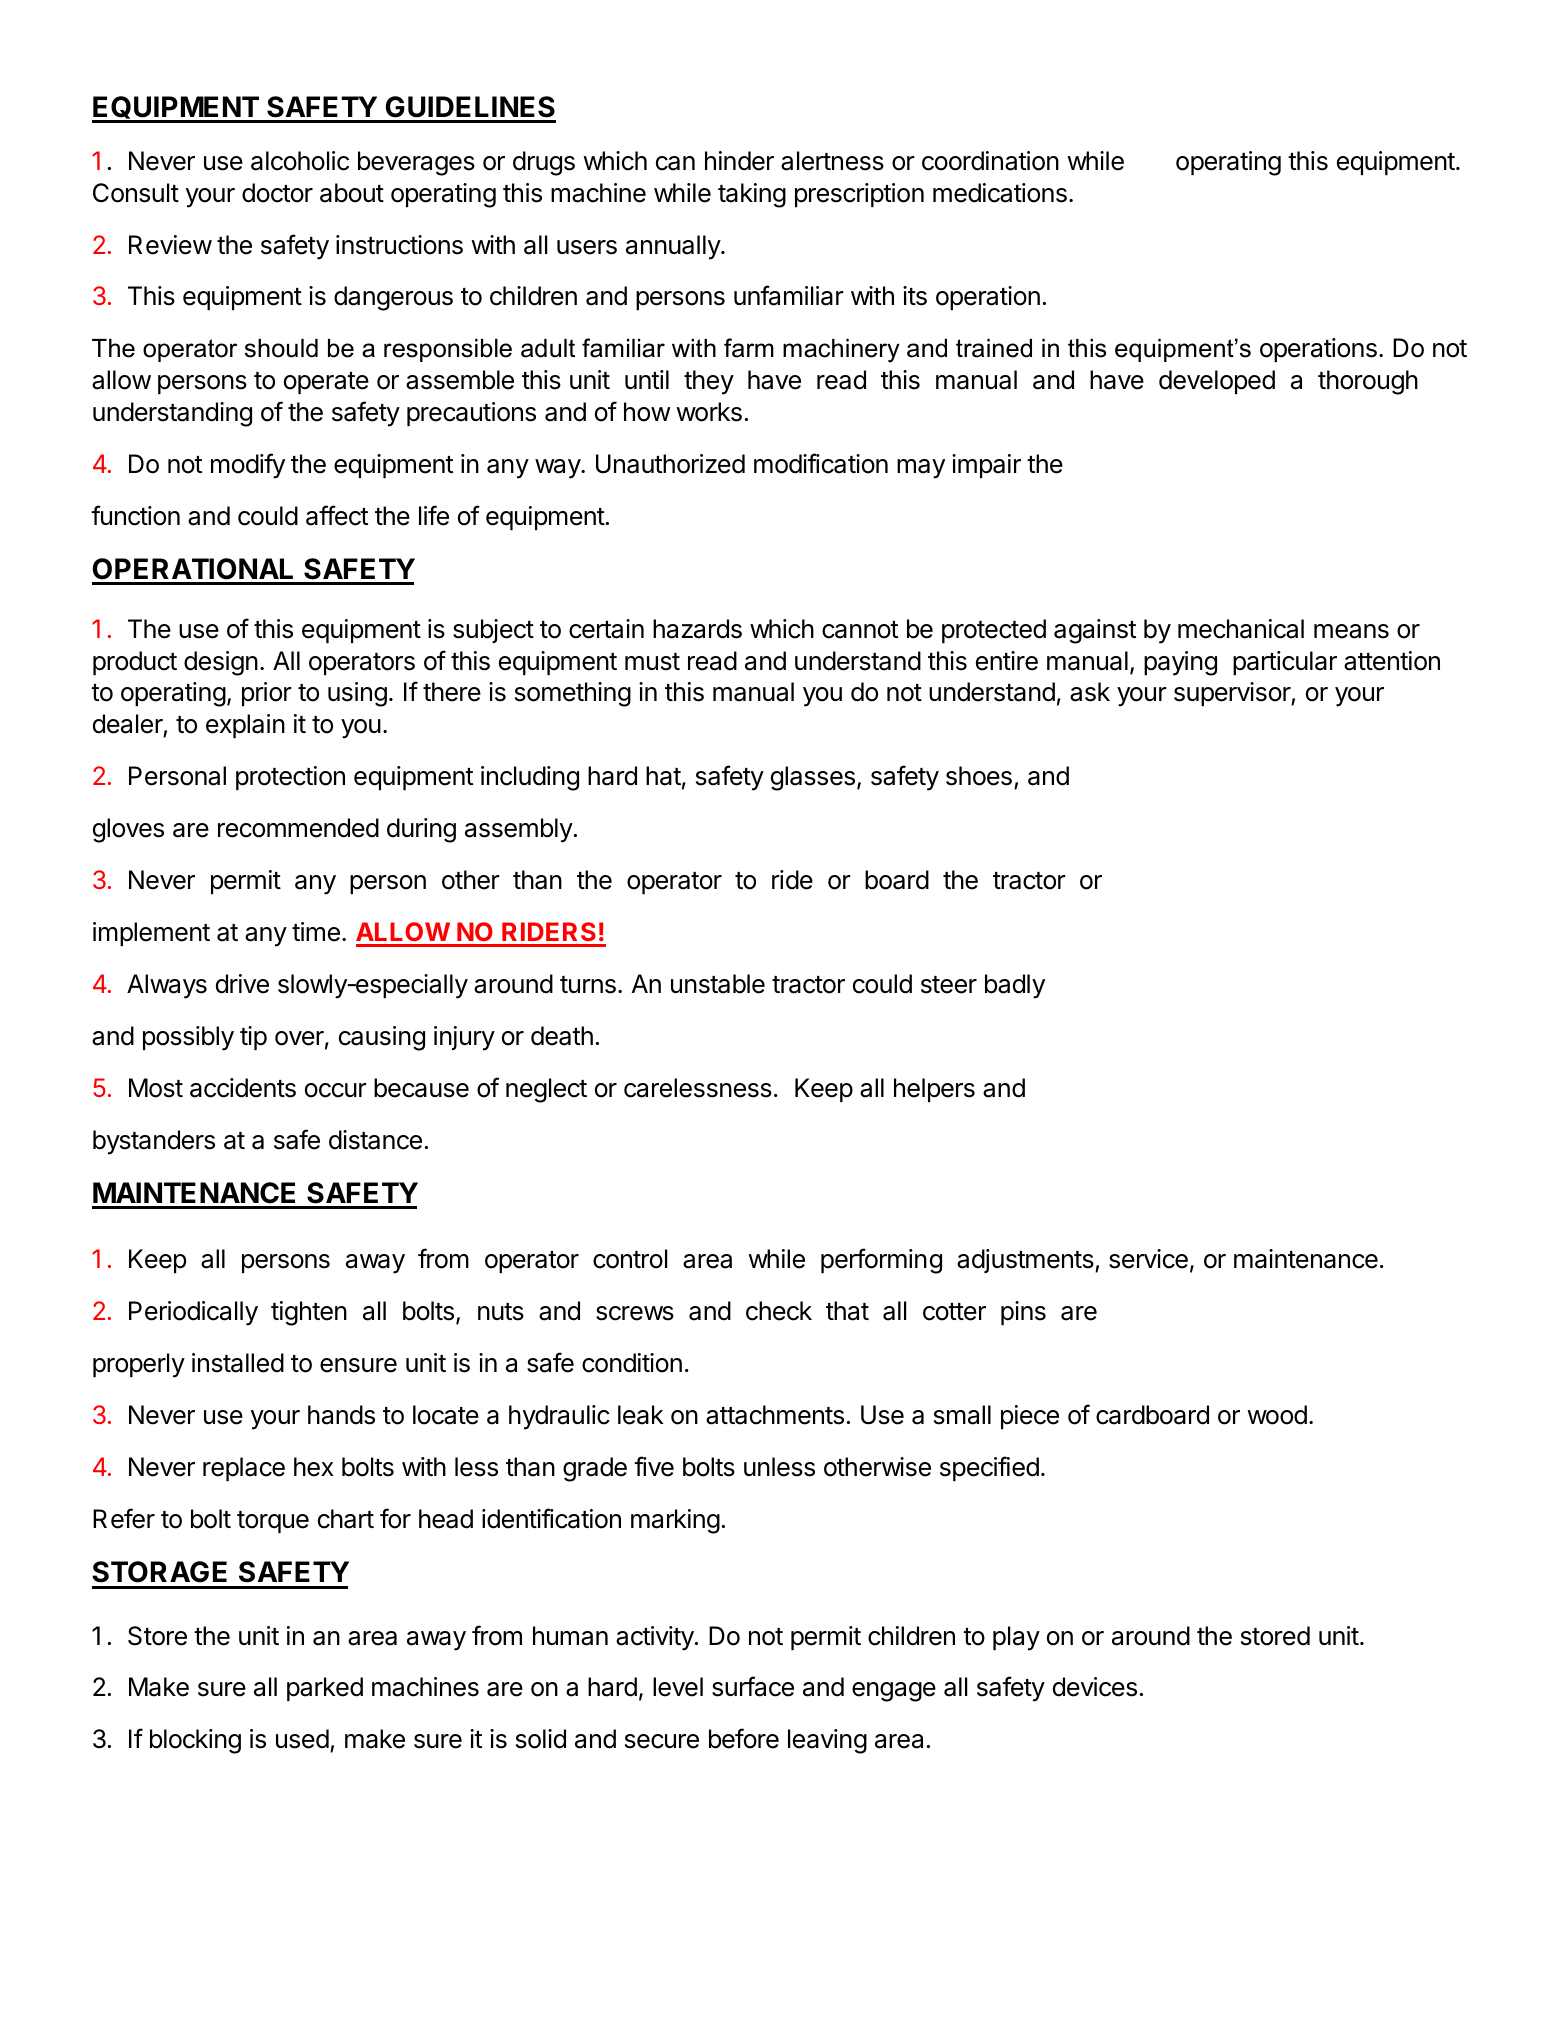  Describe the element at coordinates (718, 984) in the screenshot. I see `unstable` at that location.
